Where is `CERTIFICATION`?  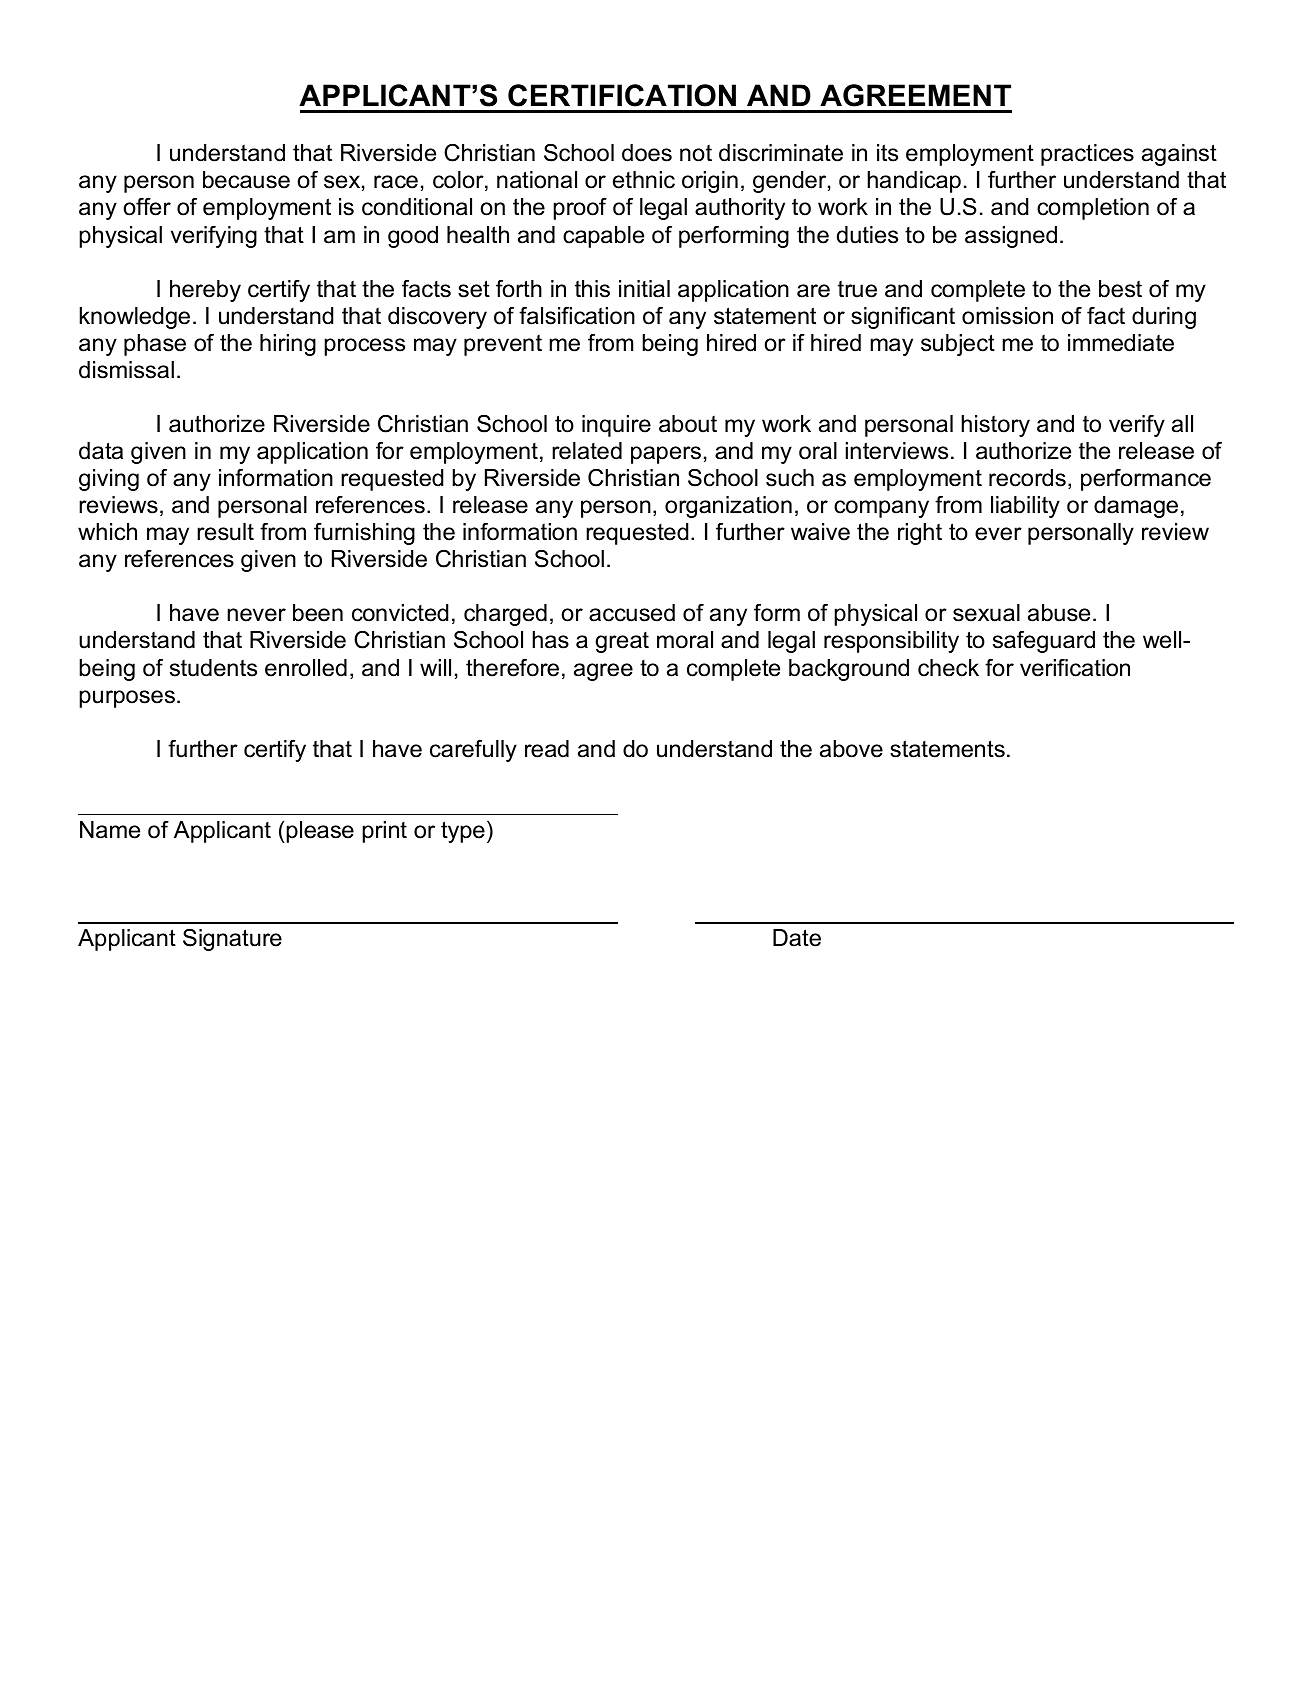 CERTIFICATION is located at coordinates (622, 95).
